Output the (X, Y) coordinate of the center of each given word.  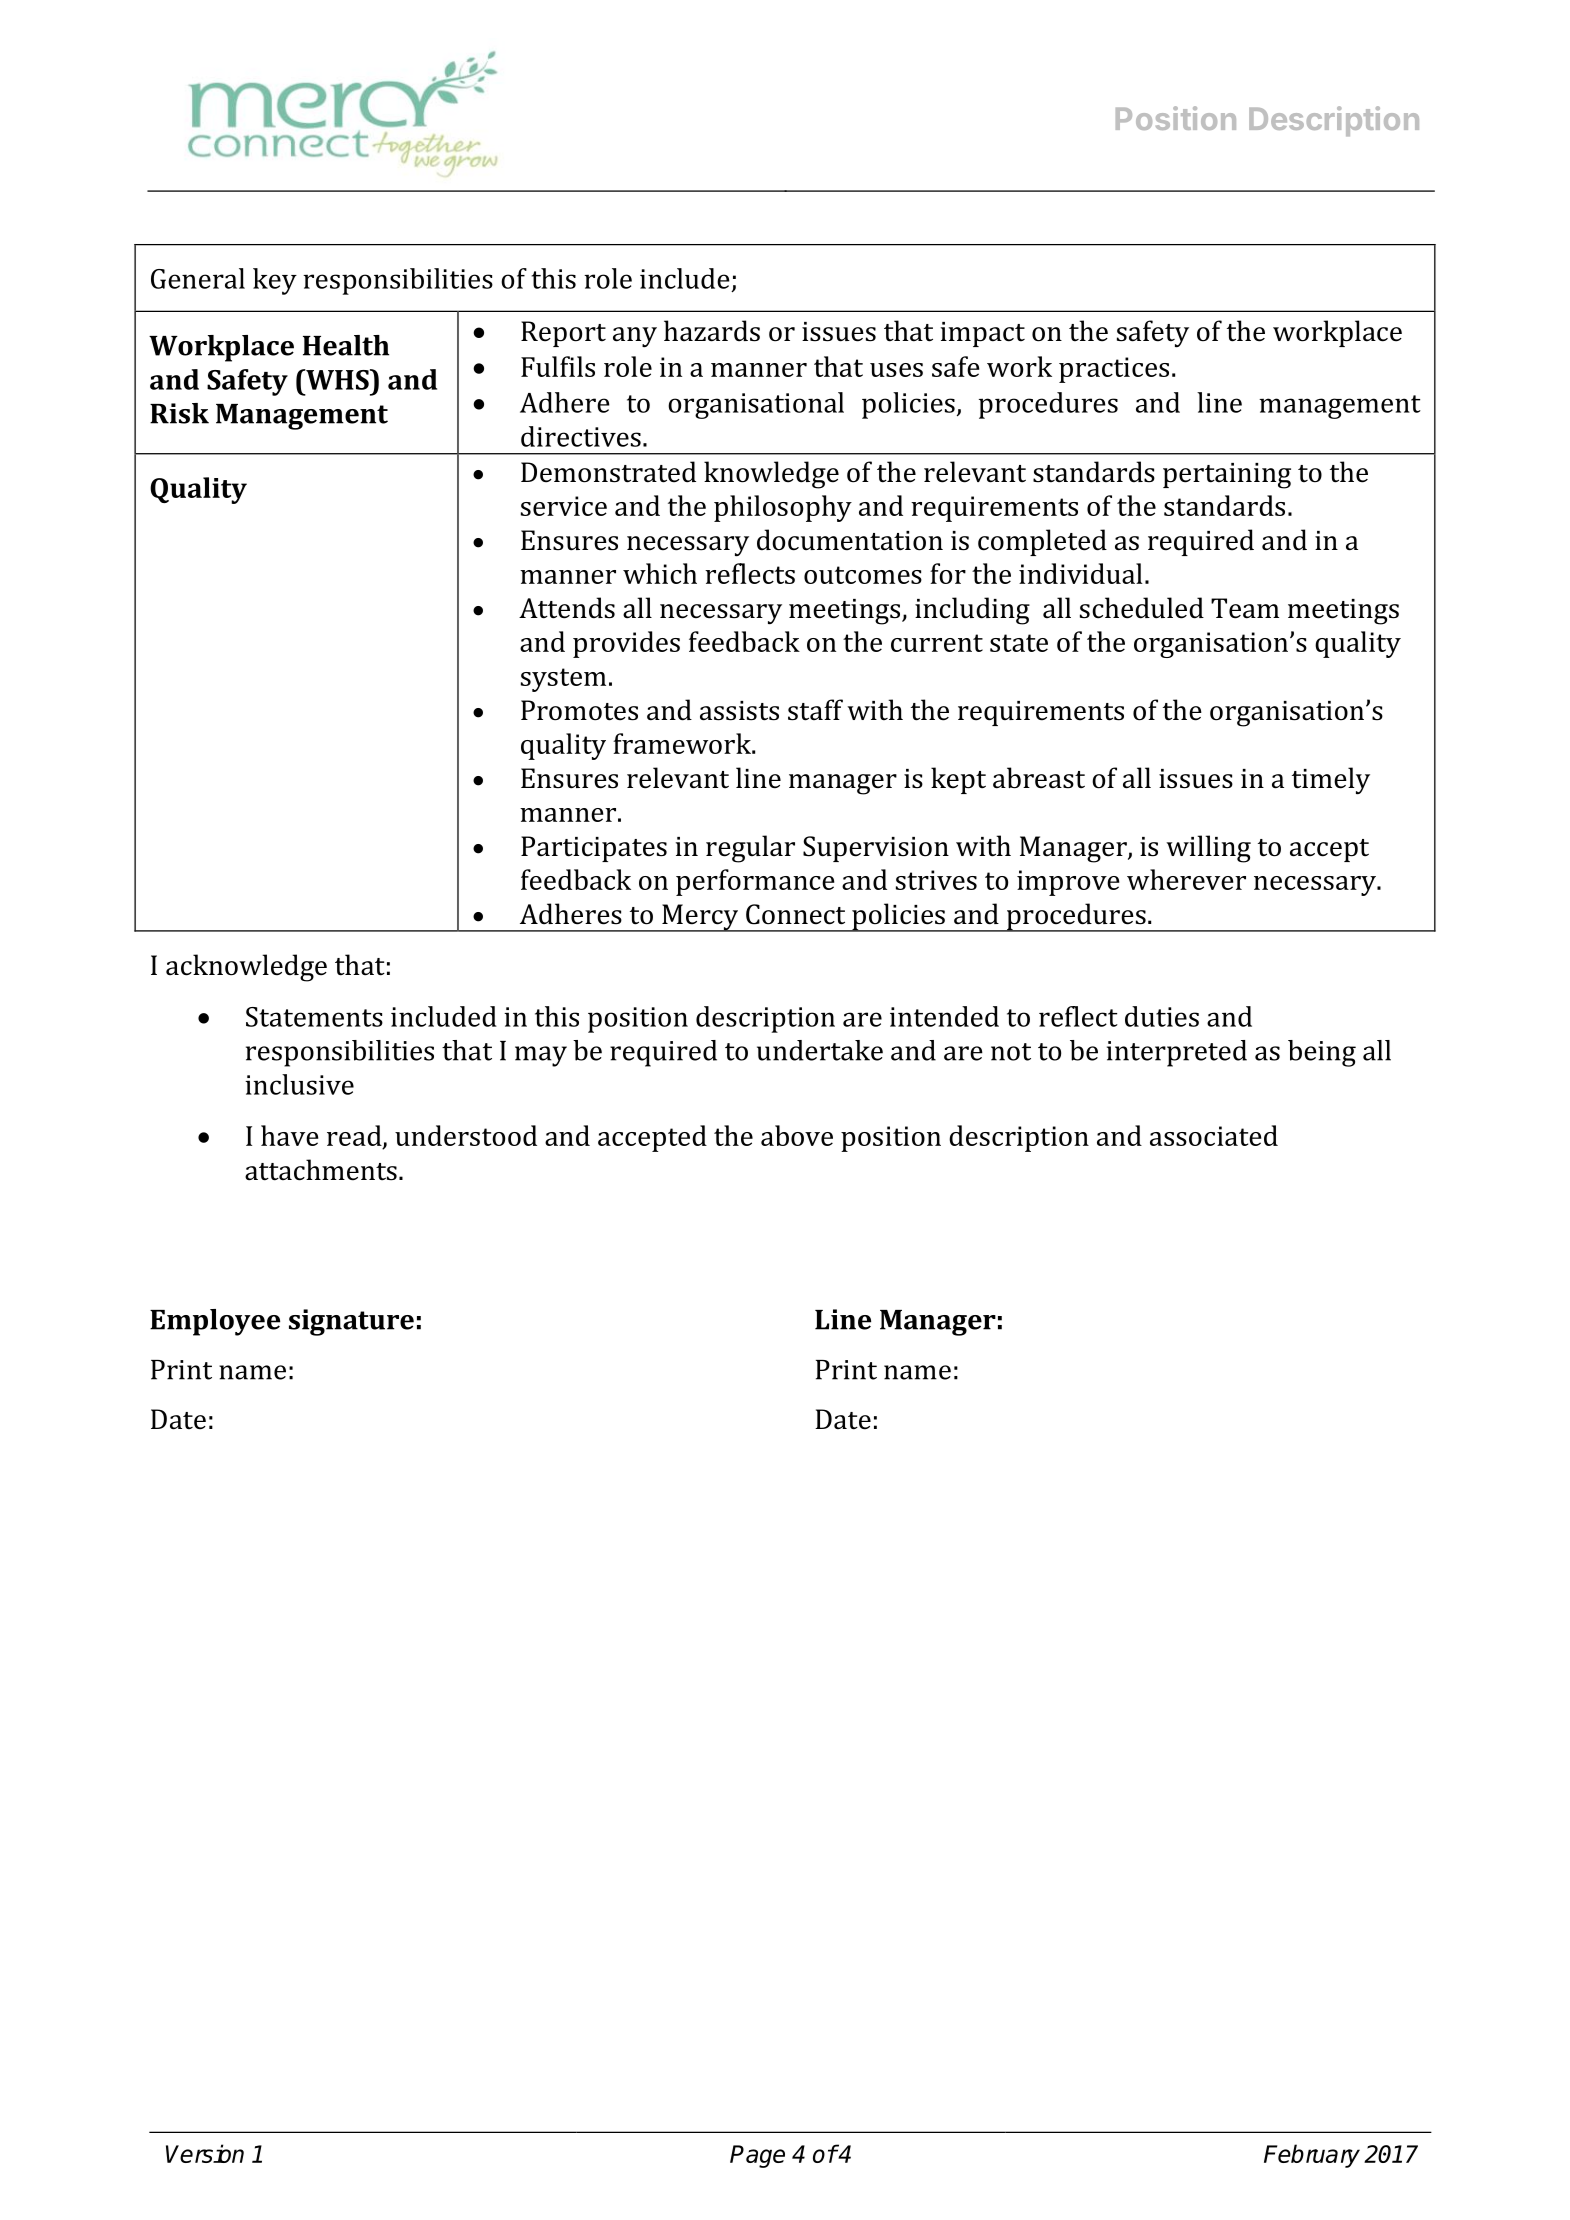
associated (1214, 1135)
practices (1114, 370)
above (797, 1135)
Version (205, 2153)
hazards (712, 331)
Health (346, 345)
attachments (321, 1170)
